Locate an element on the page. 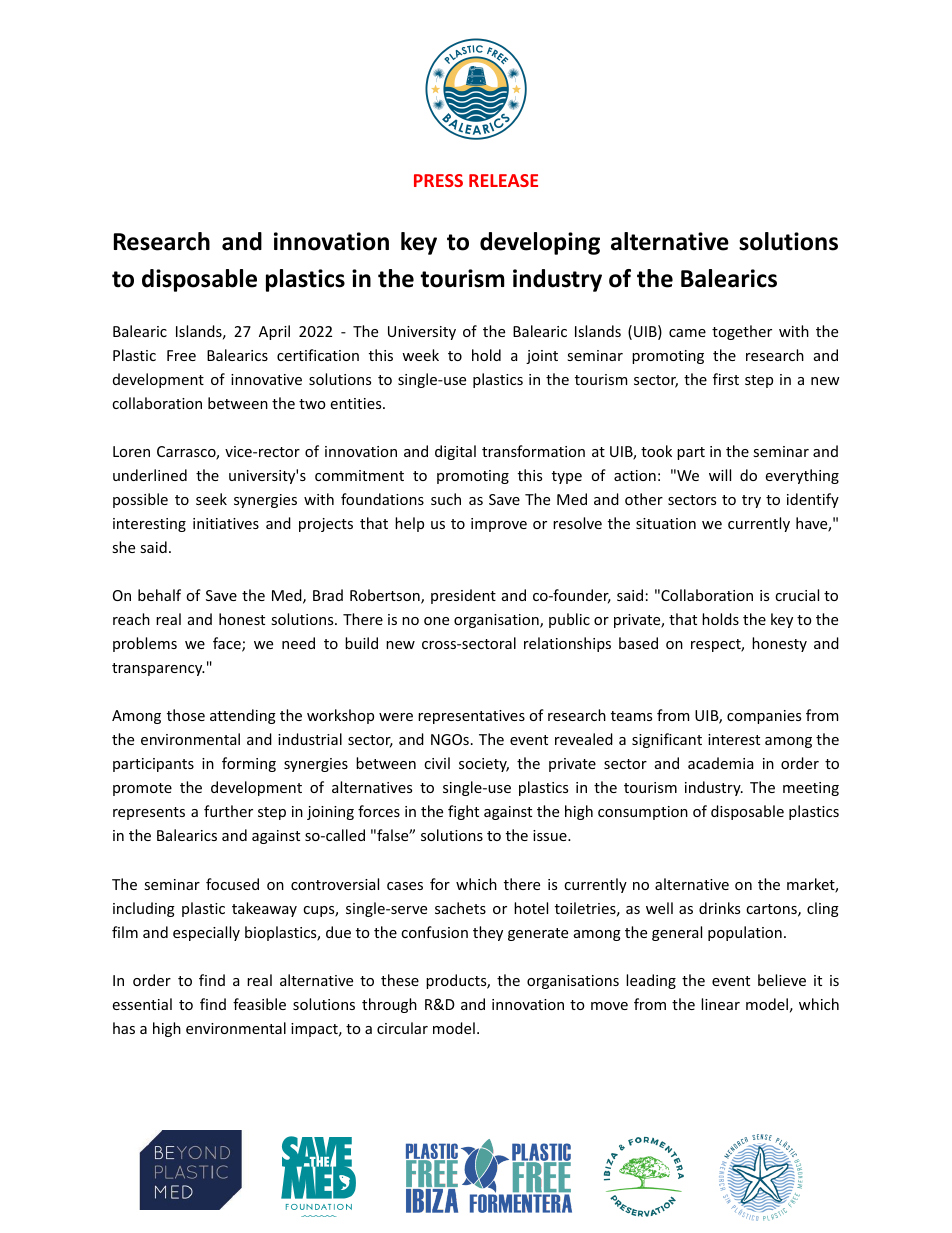 This page has height=1233, width=952. April is located at coordinates (274, 332).
